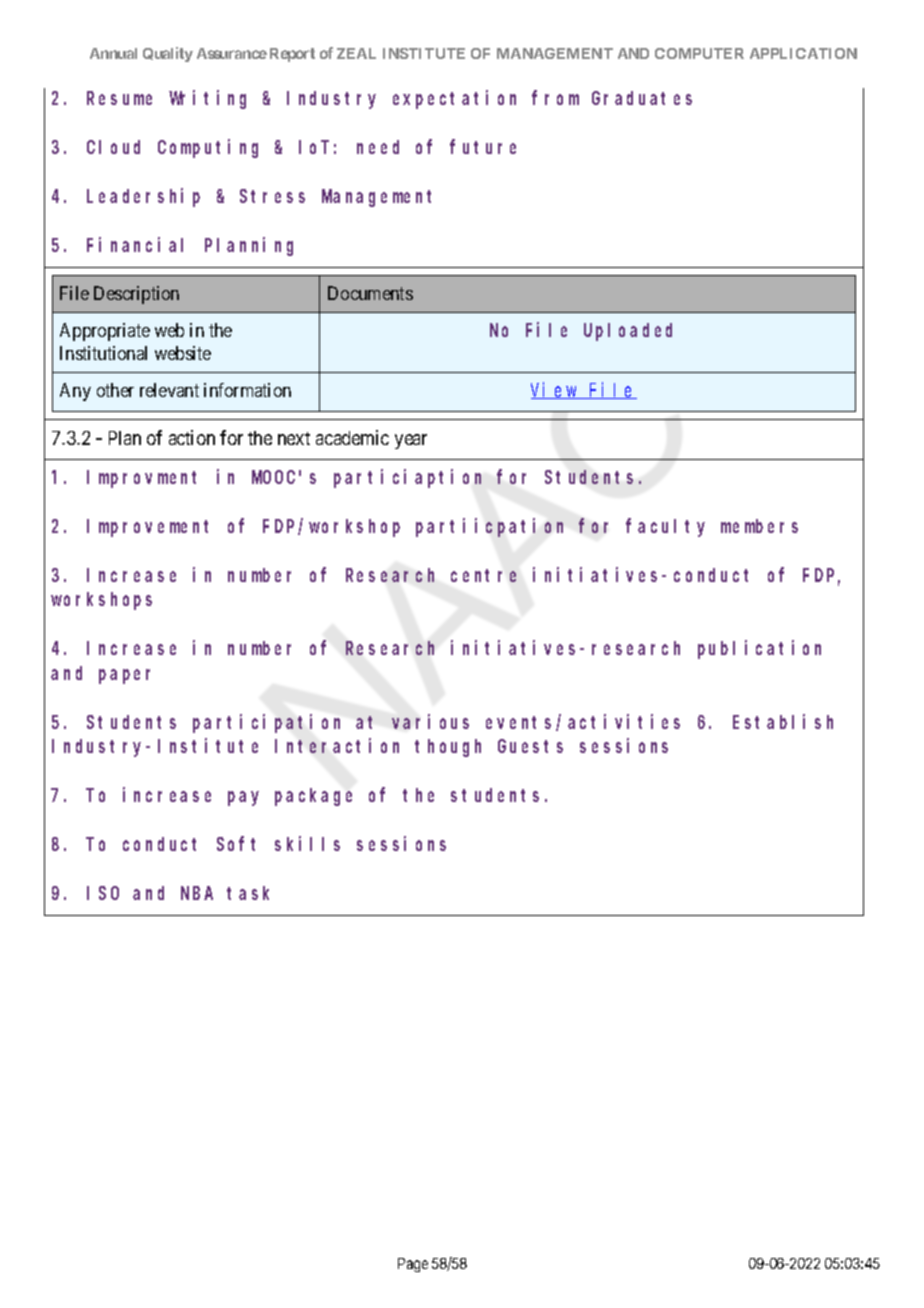  Describe the element at coordinates (411, 441) in the screenshot. I see `year` at that location.
